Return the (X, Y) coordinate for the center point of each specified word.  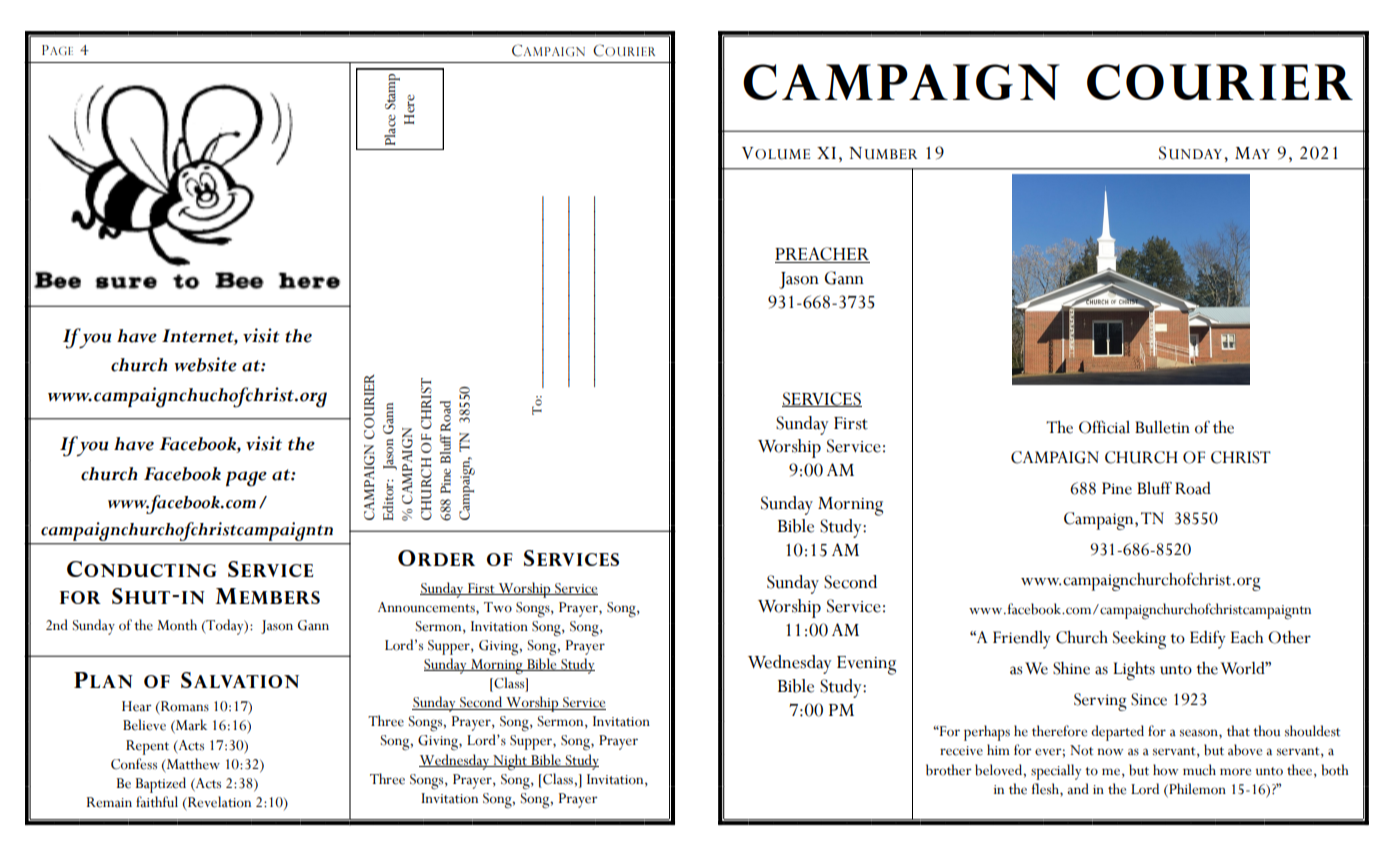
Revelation (218, 802)
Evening (866, 665)
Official (1104, 427)
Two (498, 607)
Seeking (1139, 640)
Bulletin (1162, 427)
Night (510, 762)
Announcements (427, 607)
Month (177, 625)
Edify (1208, 640)
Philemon (1196, 789)
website (206, 364)
